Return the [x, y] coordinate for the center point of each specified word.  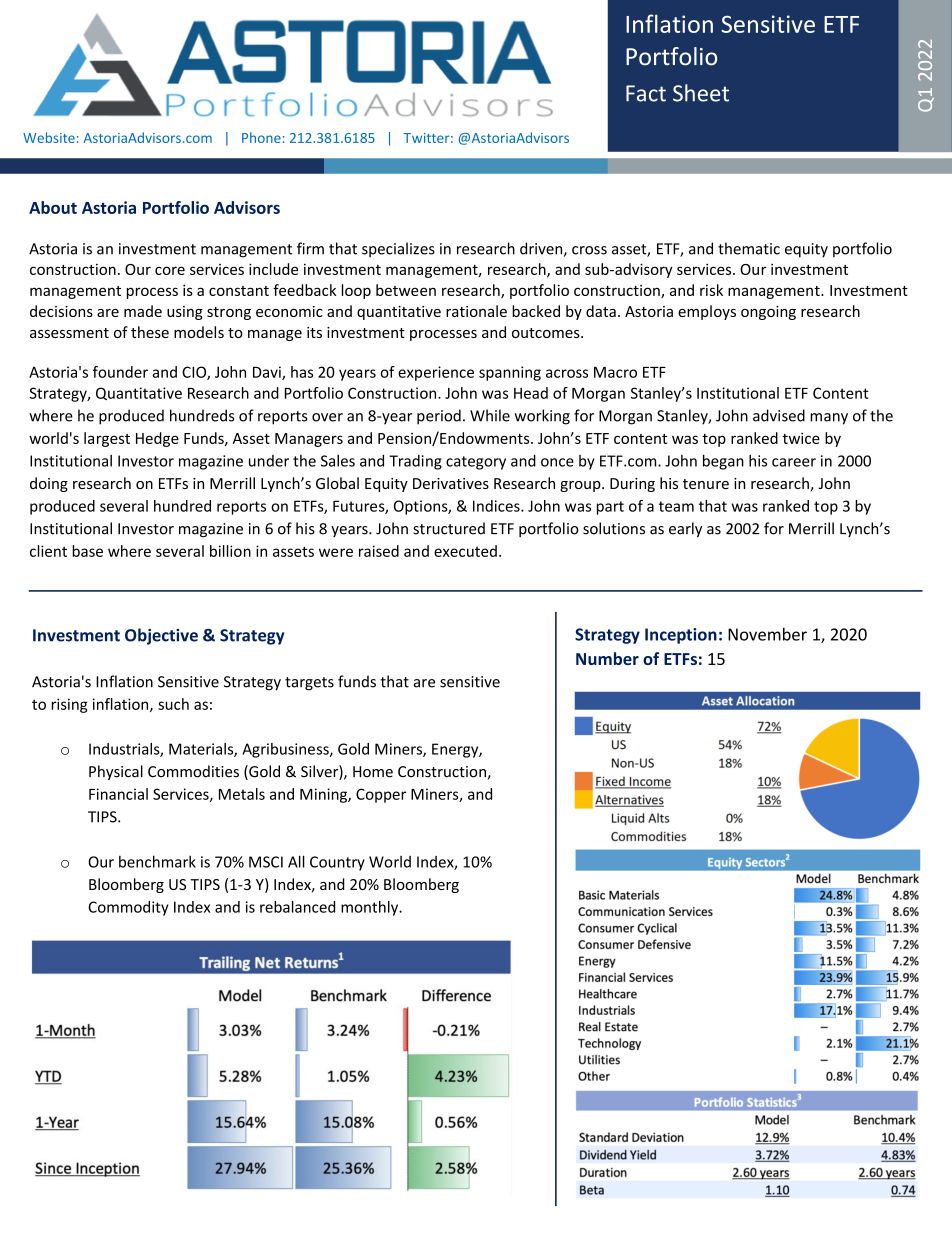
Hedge [157, 439]
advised [779, 415]
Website [49, 137]
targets [309, 684]
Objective [161, 636]
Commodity [128, 908]
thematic [749, 248]
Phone [261, 137]
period [439, 417]
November [767, 634]
